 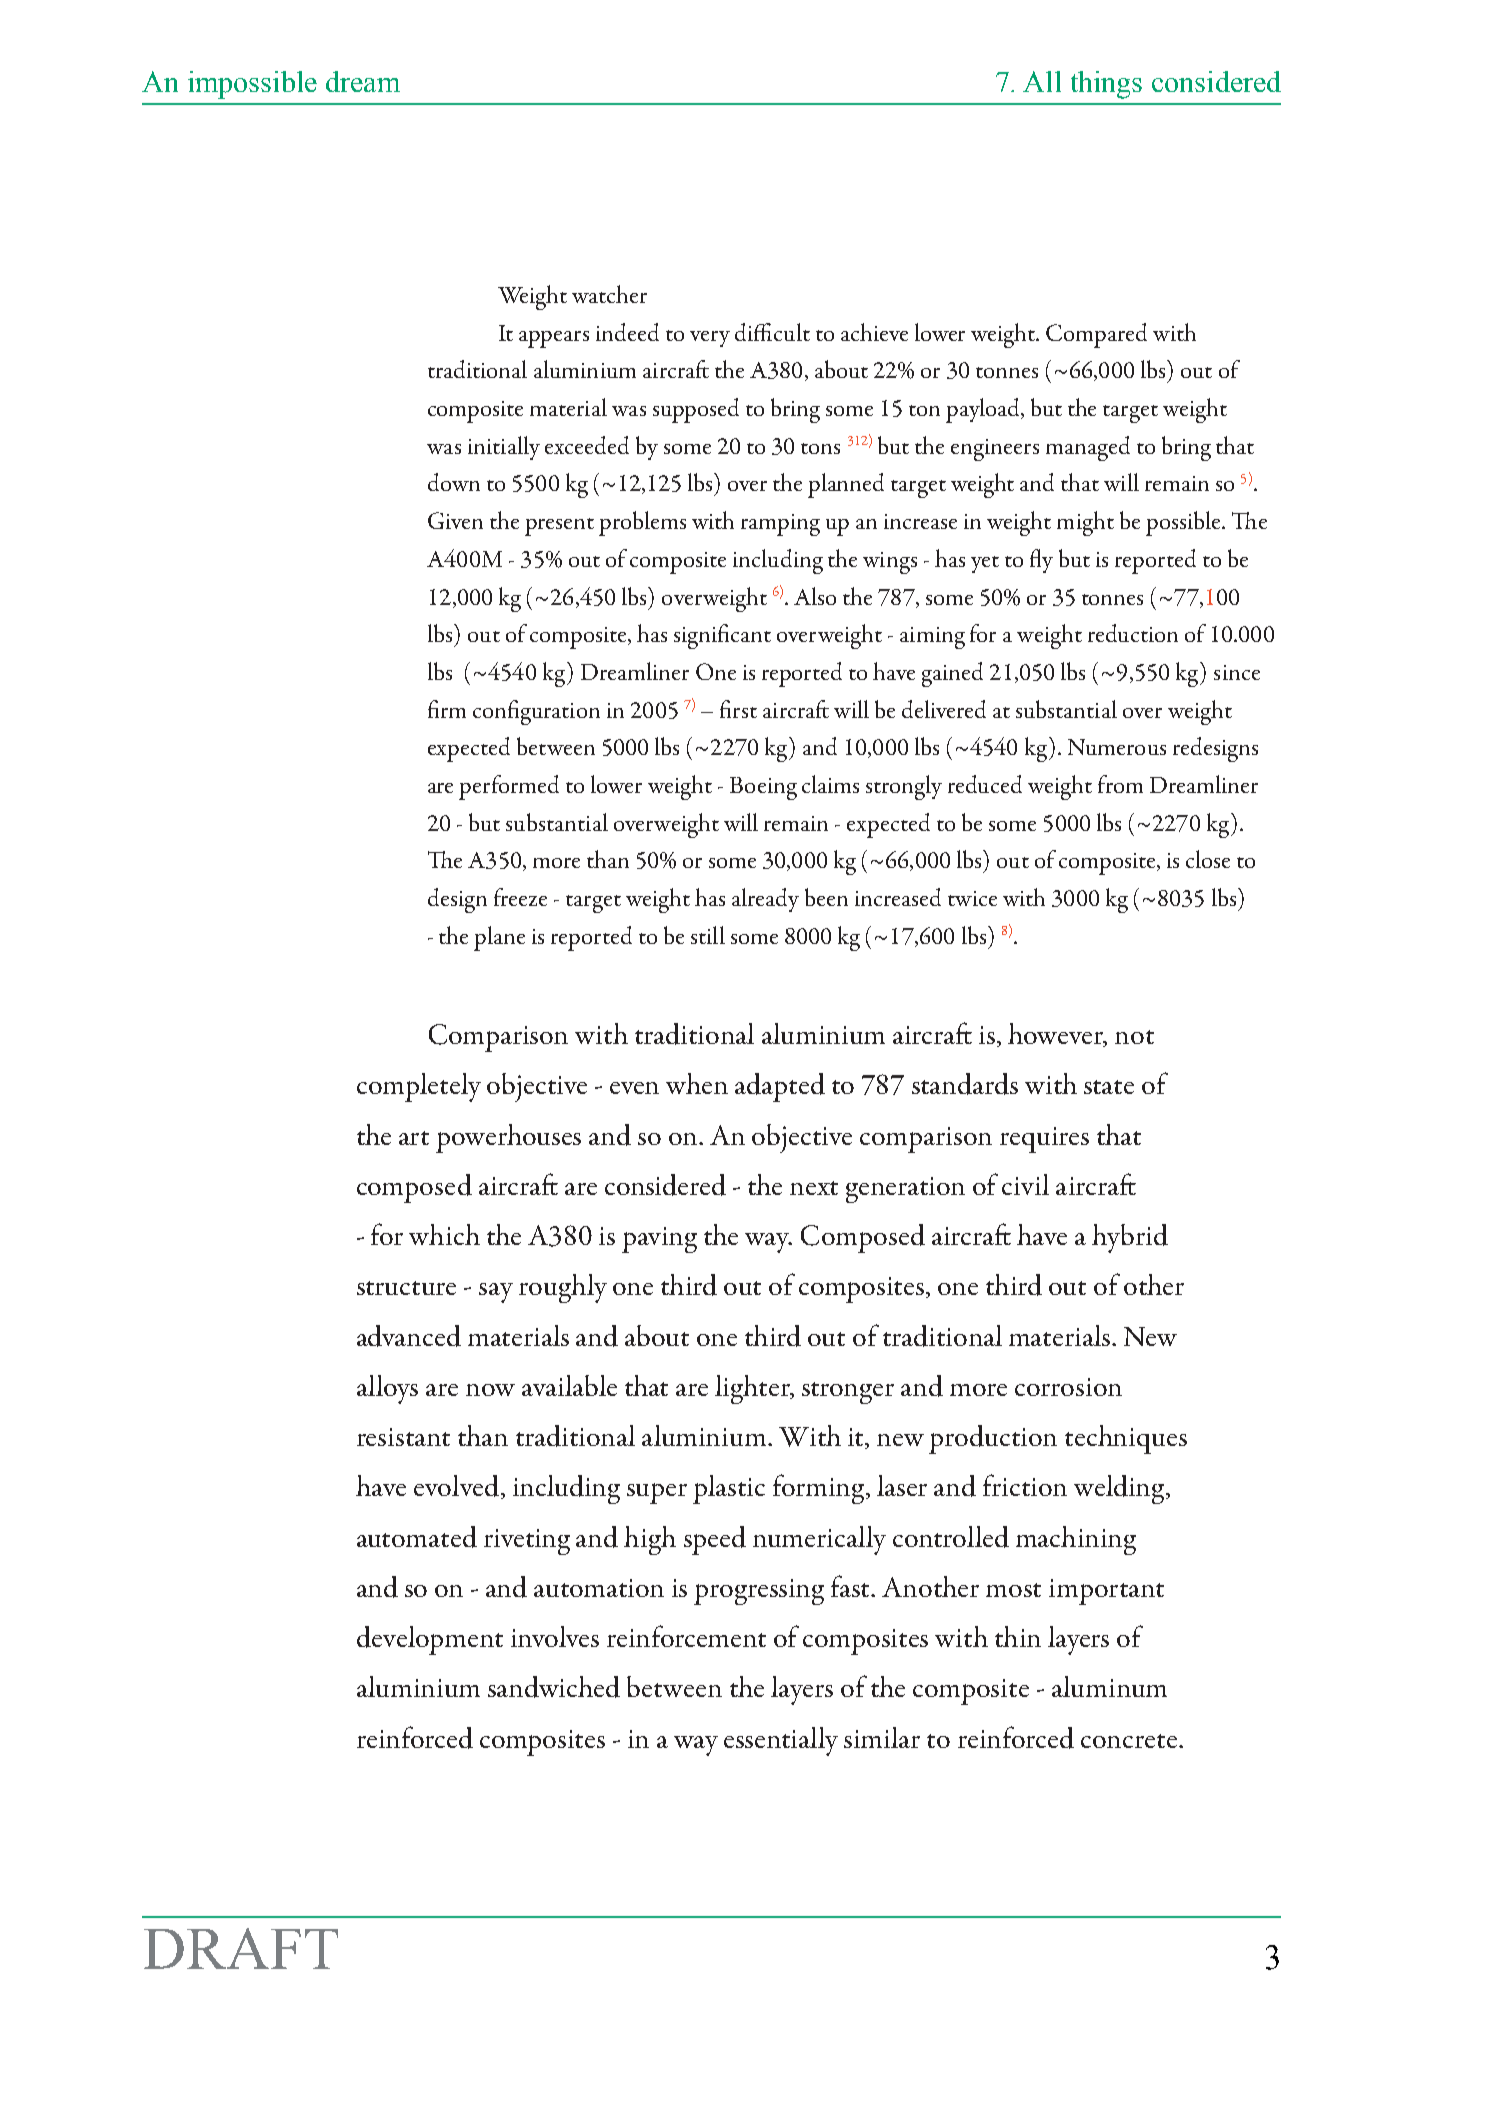 What do you see at coordinates (1096, 335) in the screenshot?
I see `Compared` at bounding box center [1096, 335].
